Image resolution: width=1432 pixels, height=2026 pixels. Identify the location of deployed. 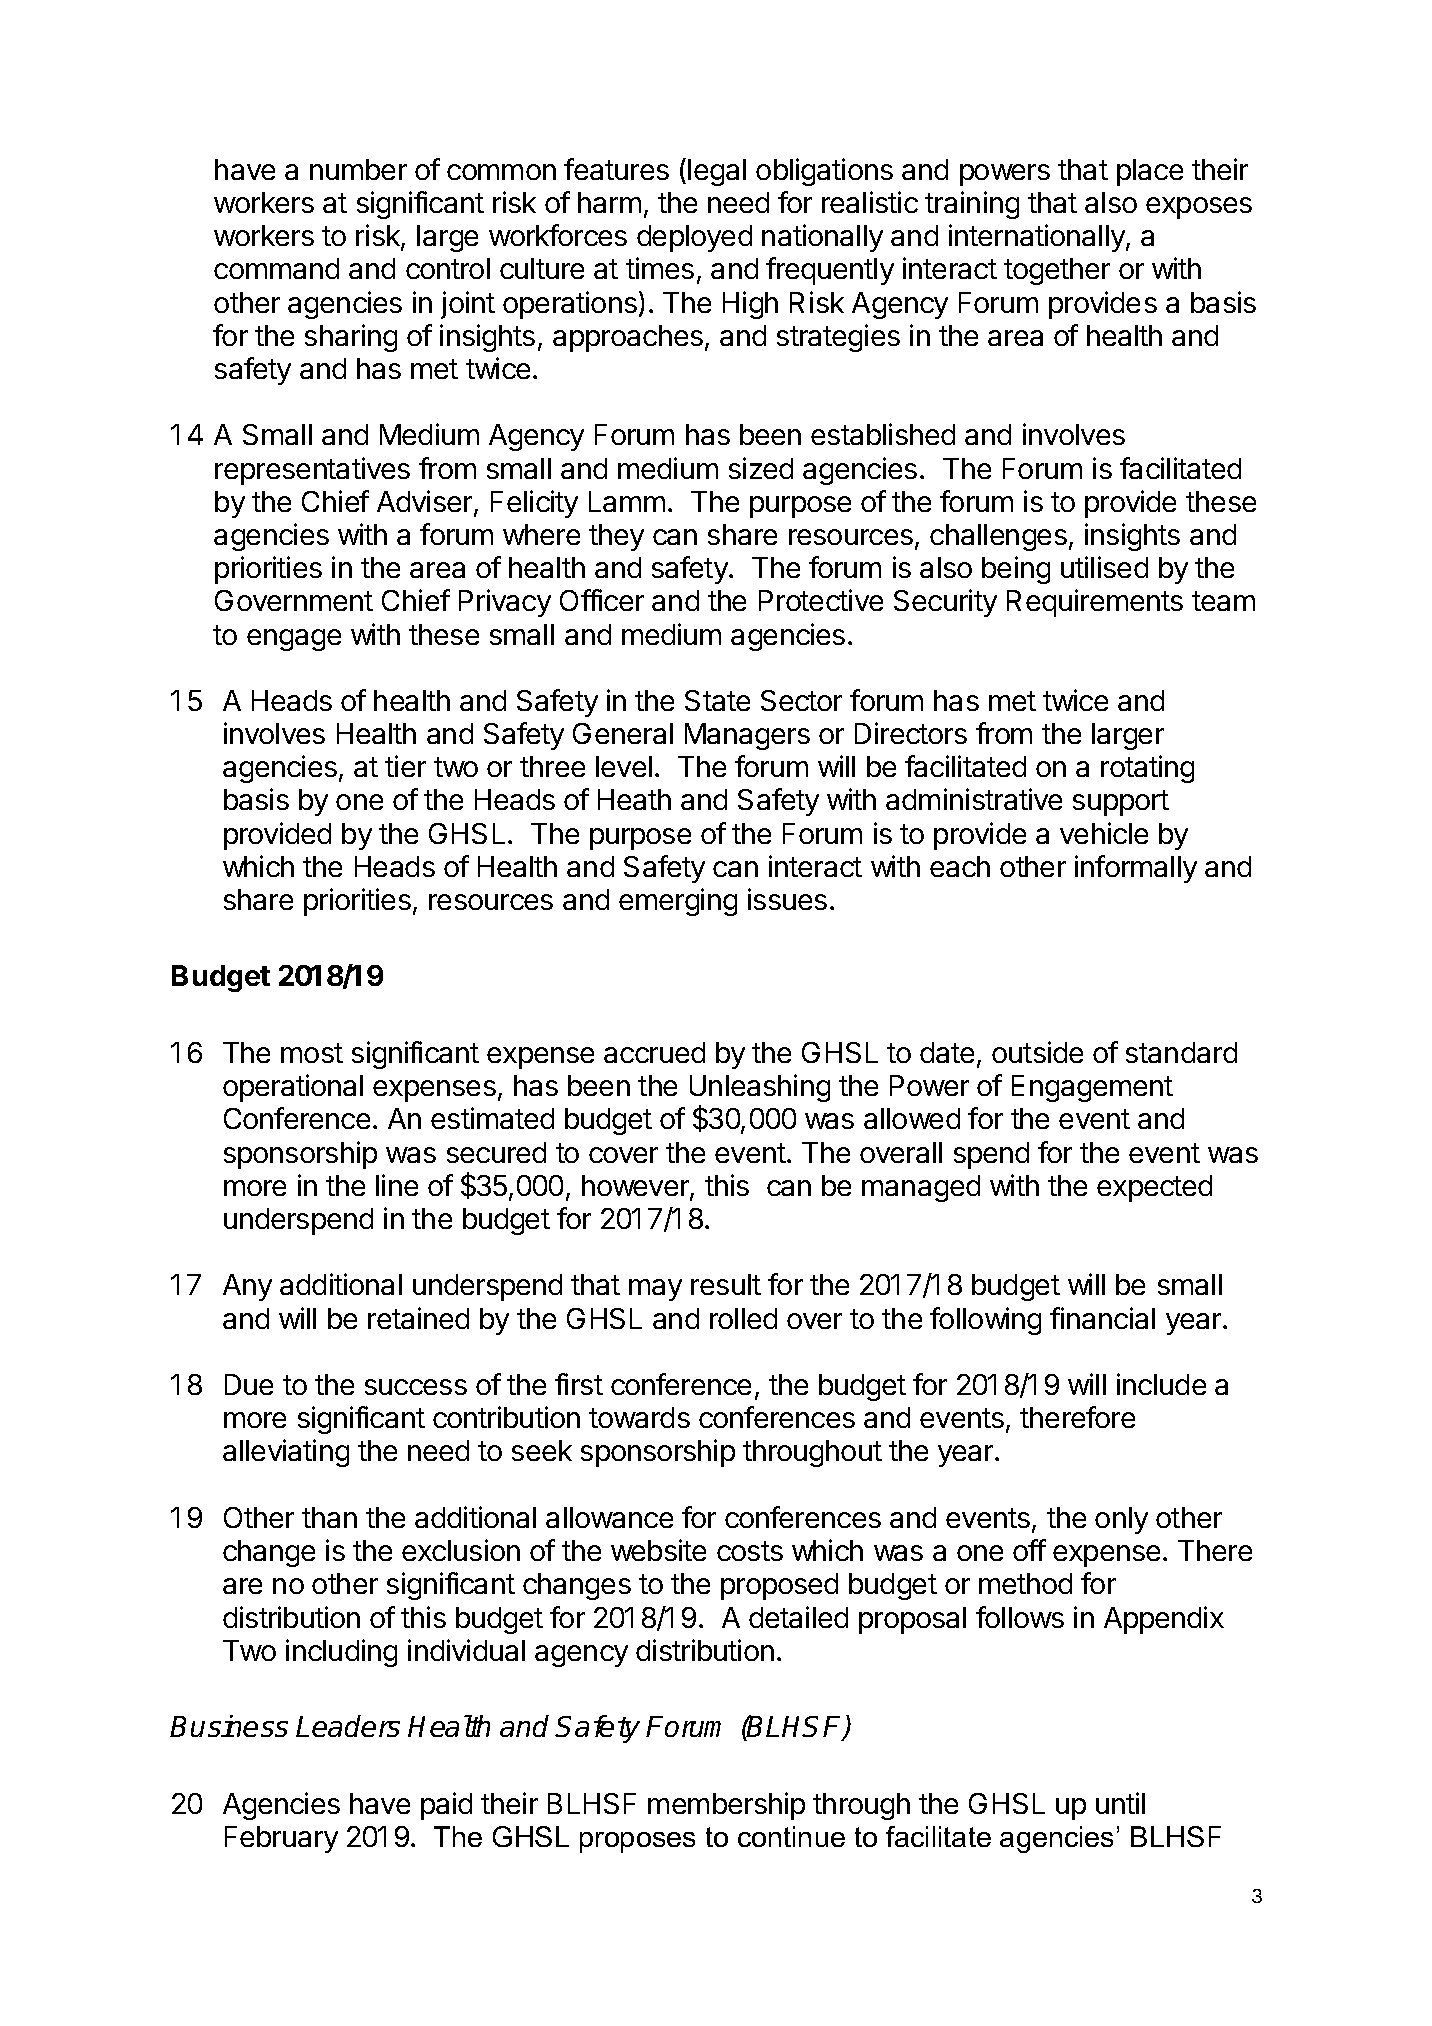
(694, 238).
